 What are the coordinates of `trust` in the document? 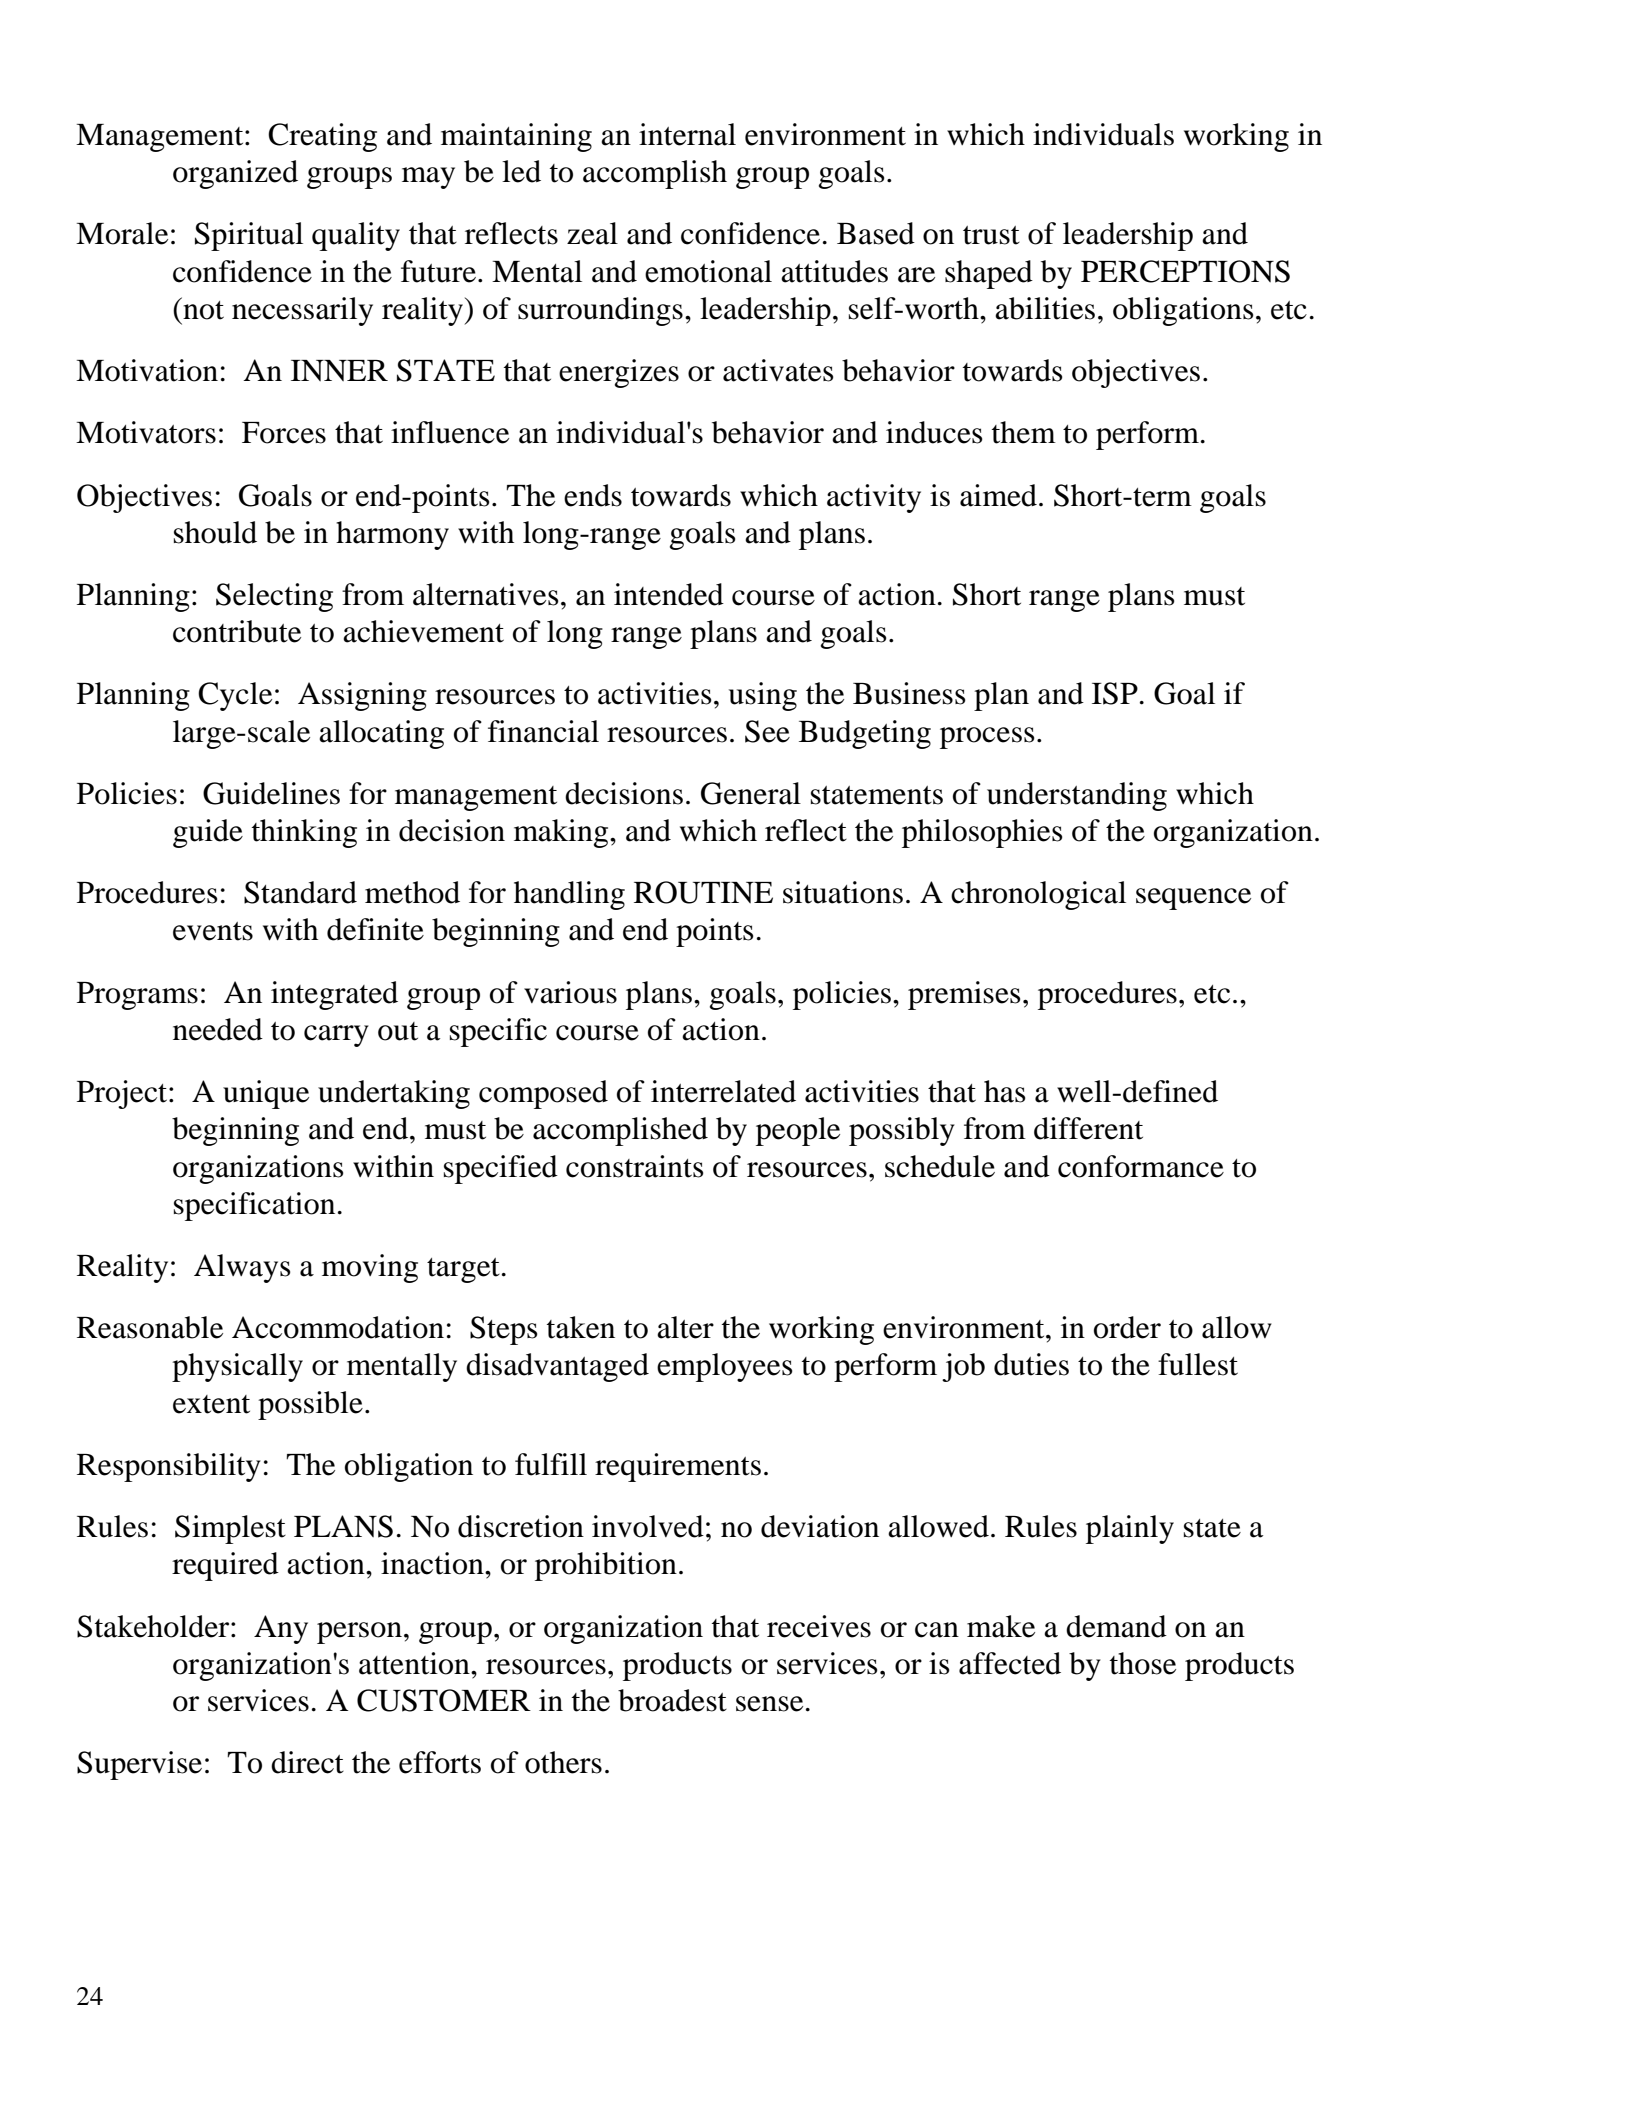 It's located at (991, 235).
